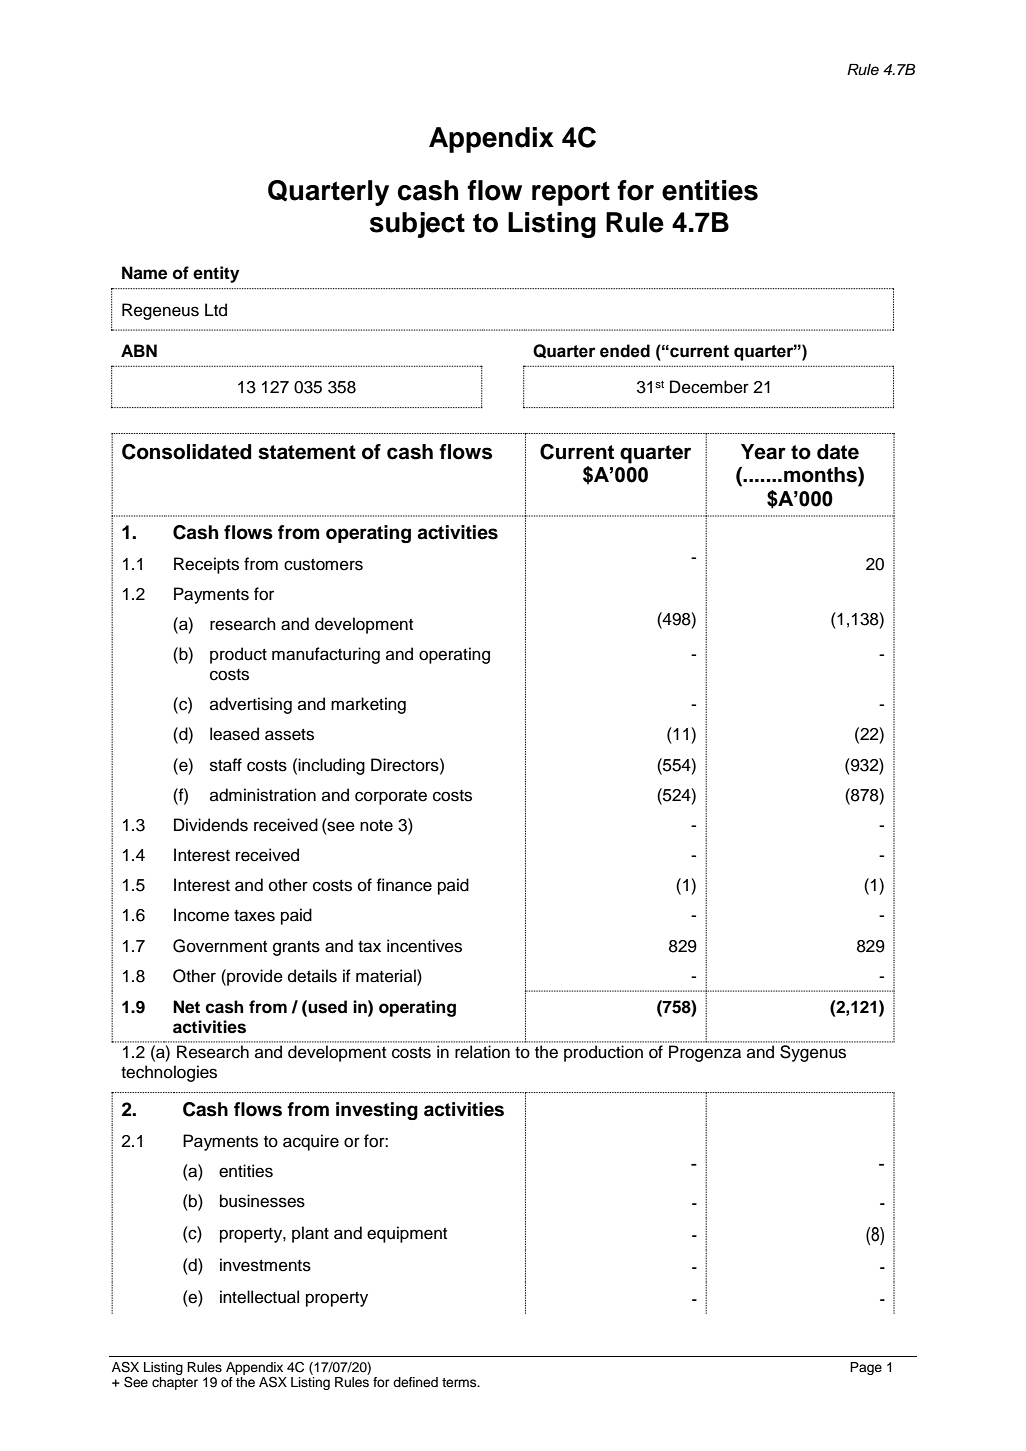 This image has height=1451, width=1026. I want to click on chapter, so click(175, 1383).
